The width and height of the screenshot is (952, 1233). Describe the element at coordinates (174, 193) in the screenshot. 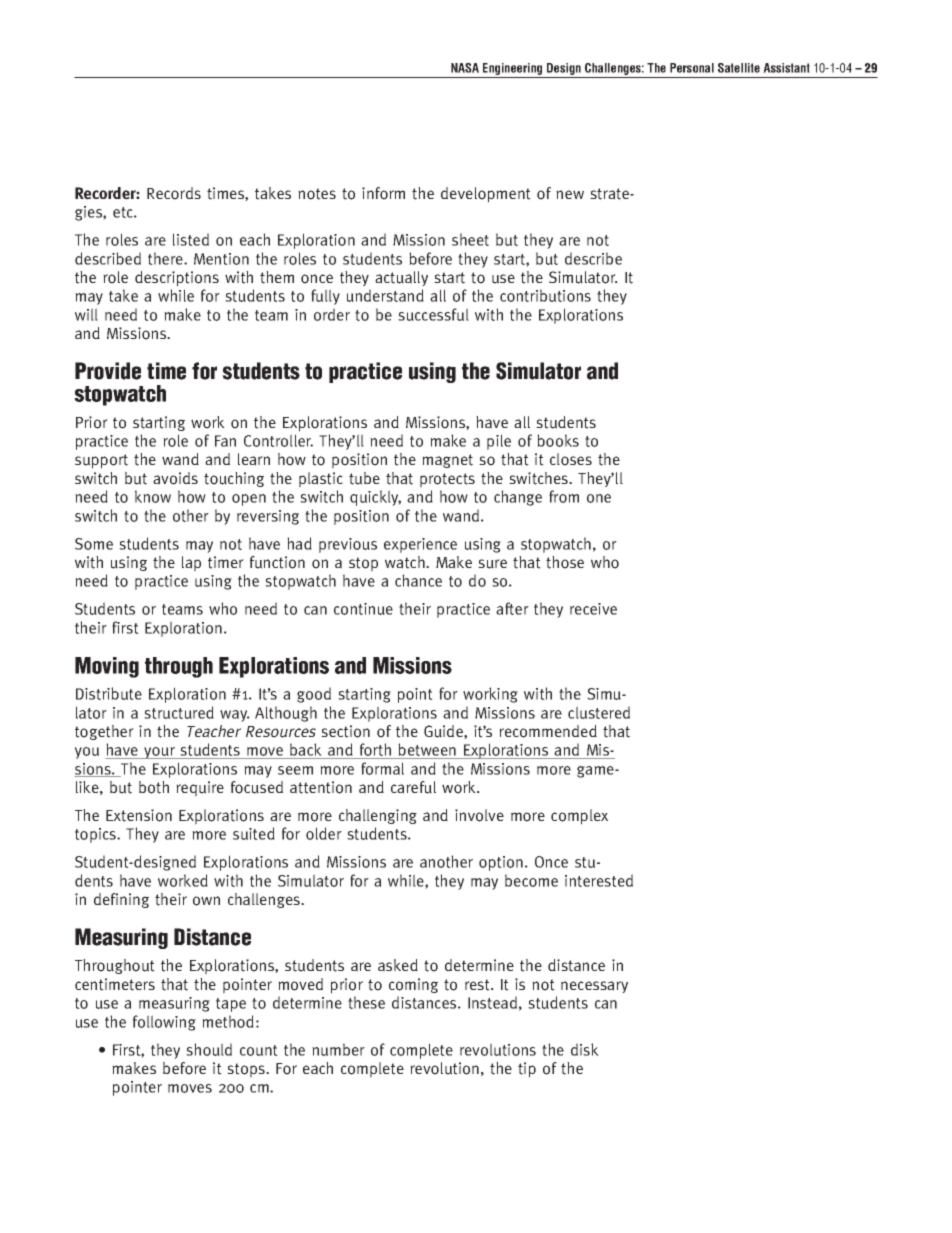

I see `Records` at that location.
